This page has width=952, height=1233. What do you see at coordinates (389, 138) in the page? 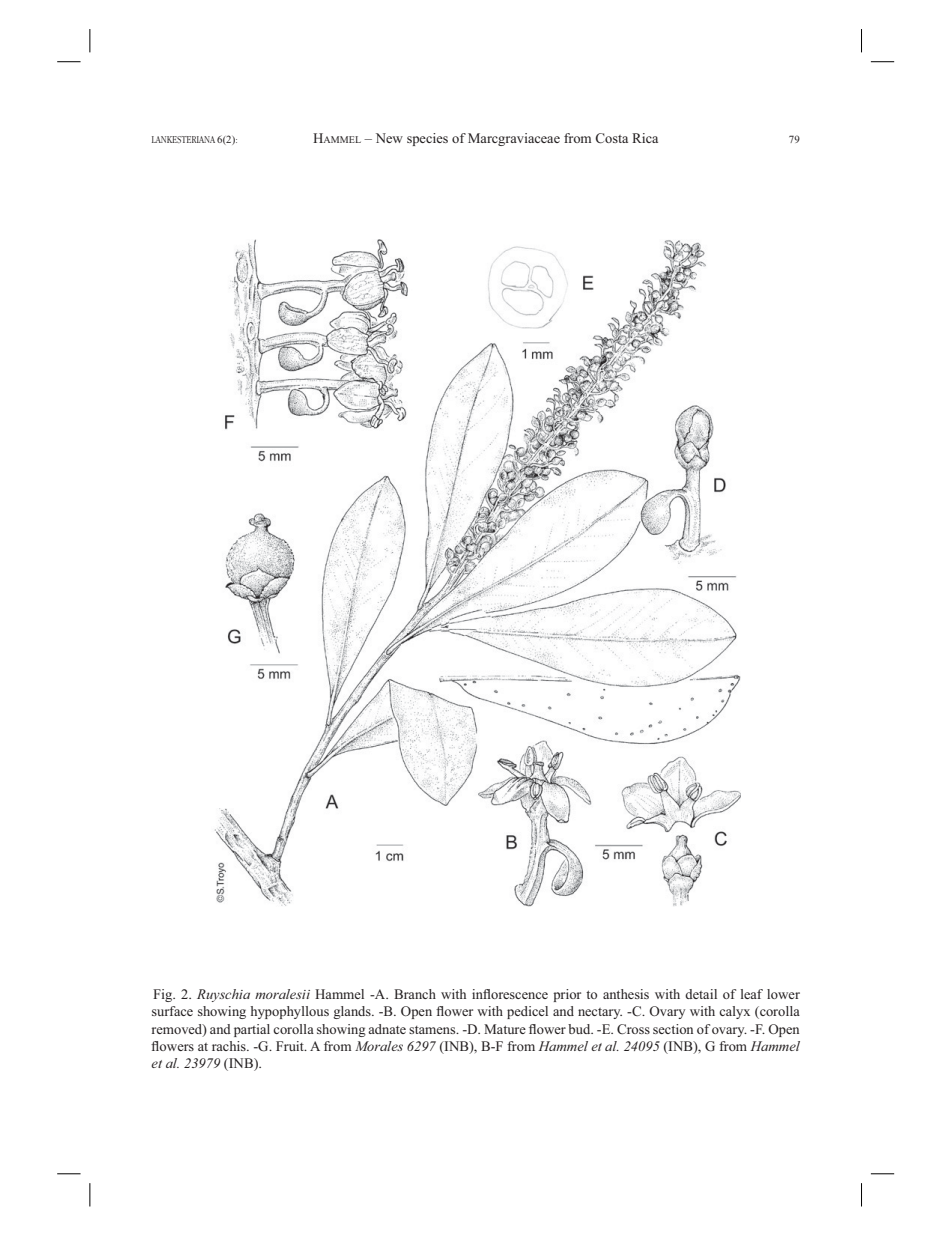
I see `New` at bounding box center [389, 138].
